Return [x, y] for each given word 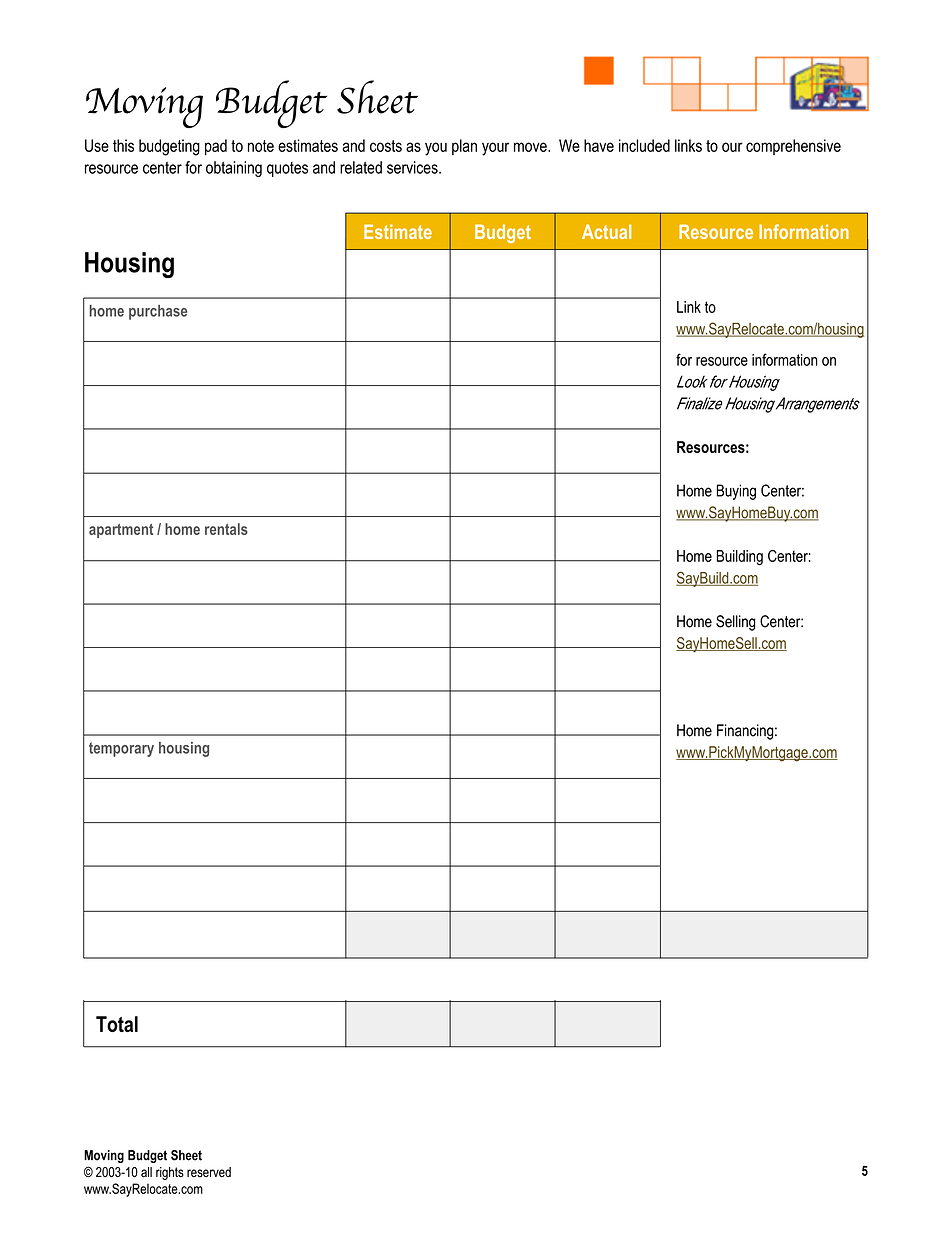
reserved [209, 1172]
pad [216, 147]
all [146, 1172]
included [644, 145]
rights [170, 1173]
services [413, 167]
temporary [121, 749]
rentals [226, 529]
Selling [736, 623]
